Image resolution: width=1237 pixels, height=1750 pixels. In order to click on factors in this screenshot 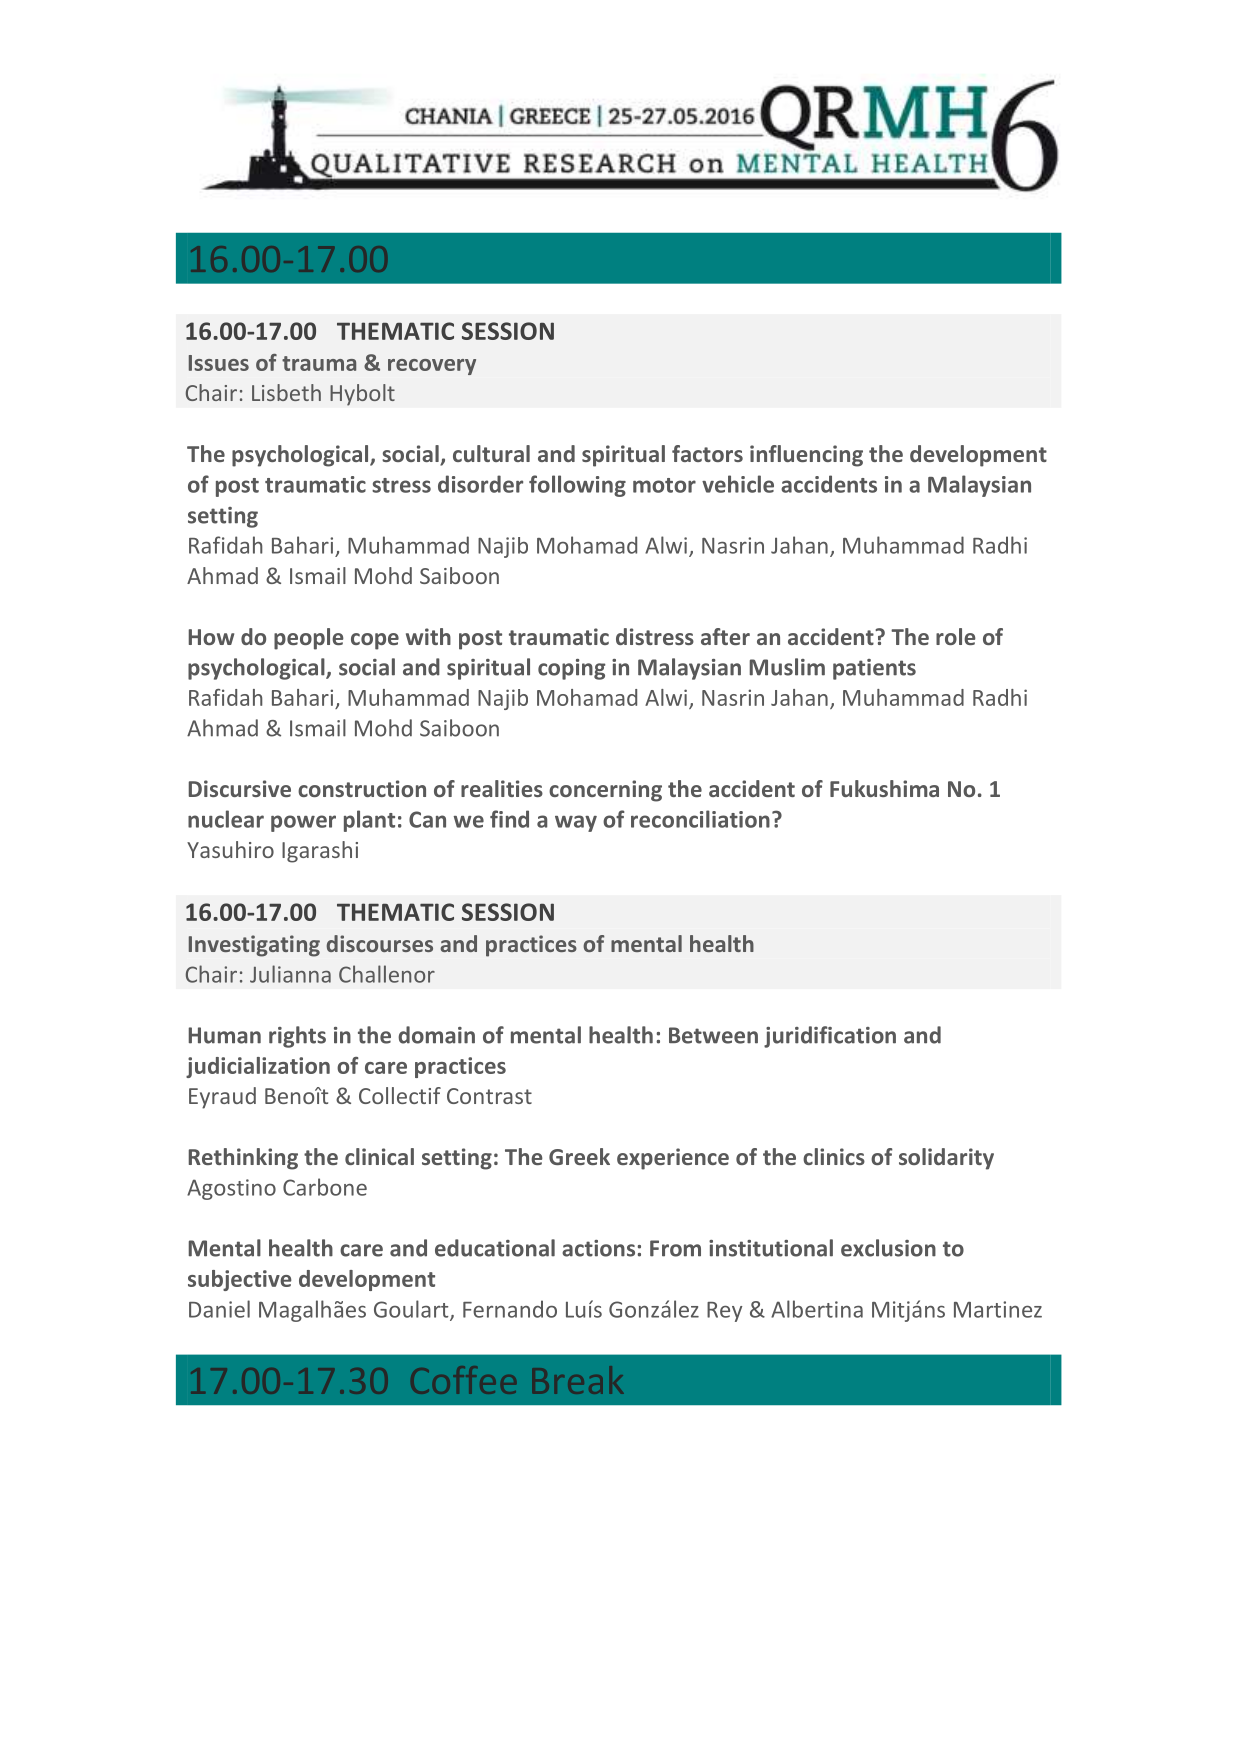, I will do `click(707, 453)`.
